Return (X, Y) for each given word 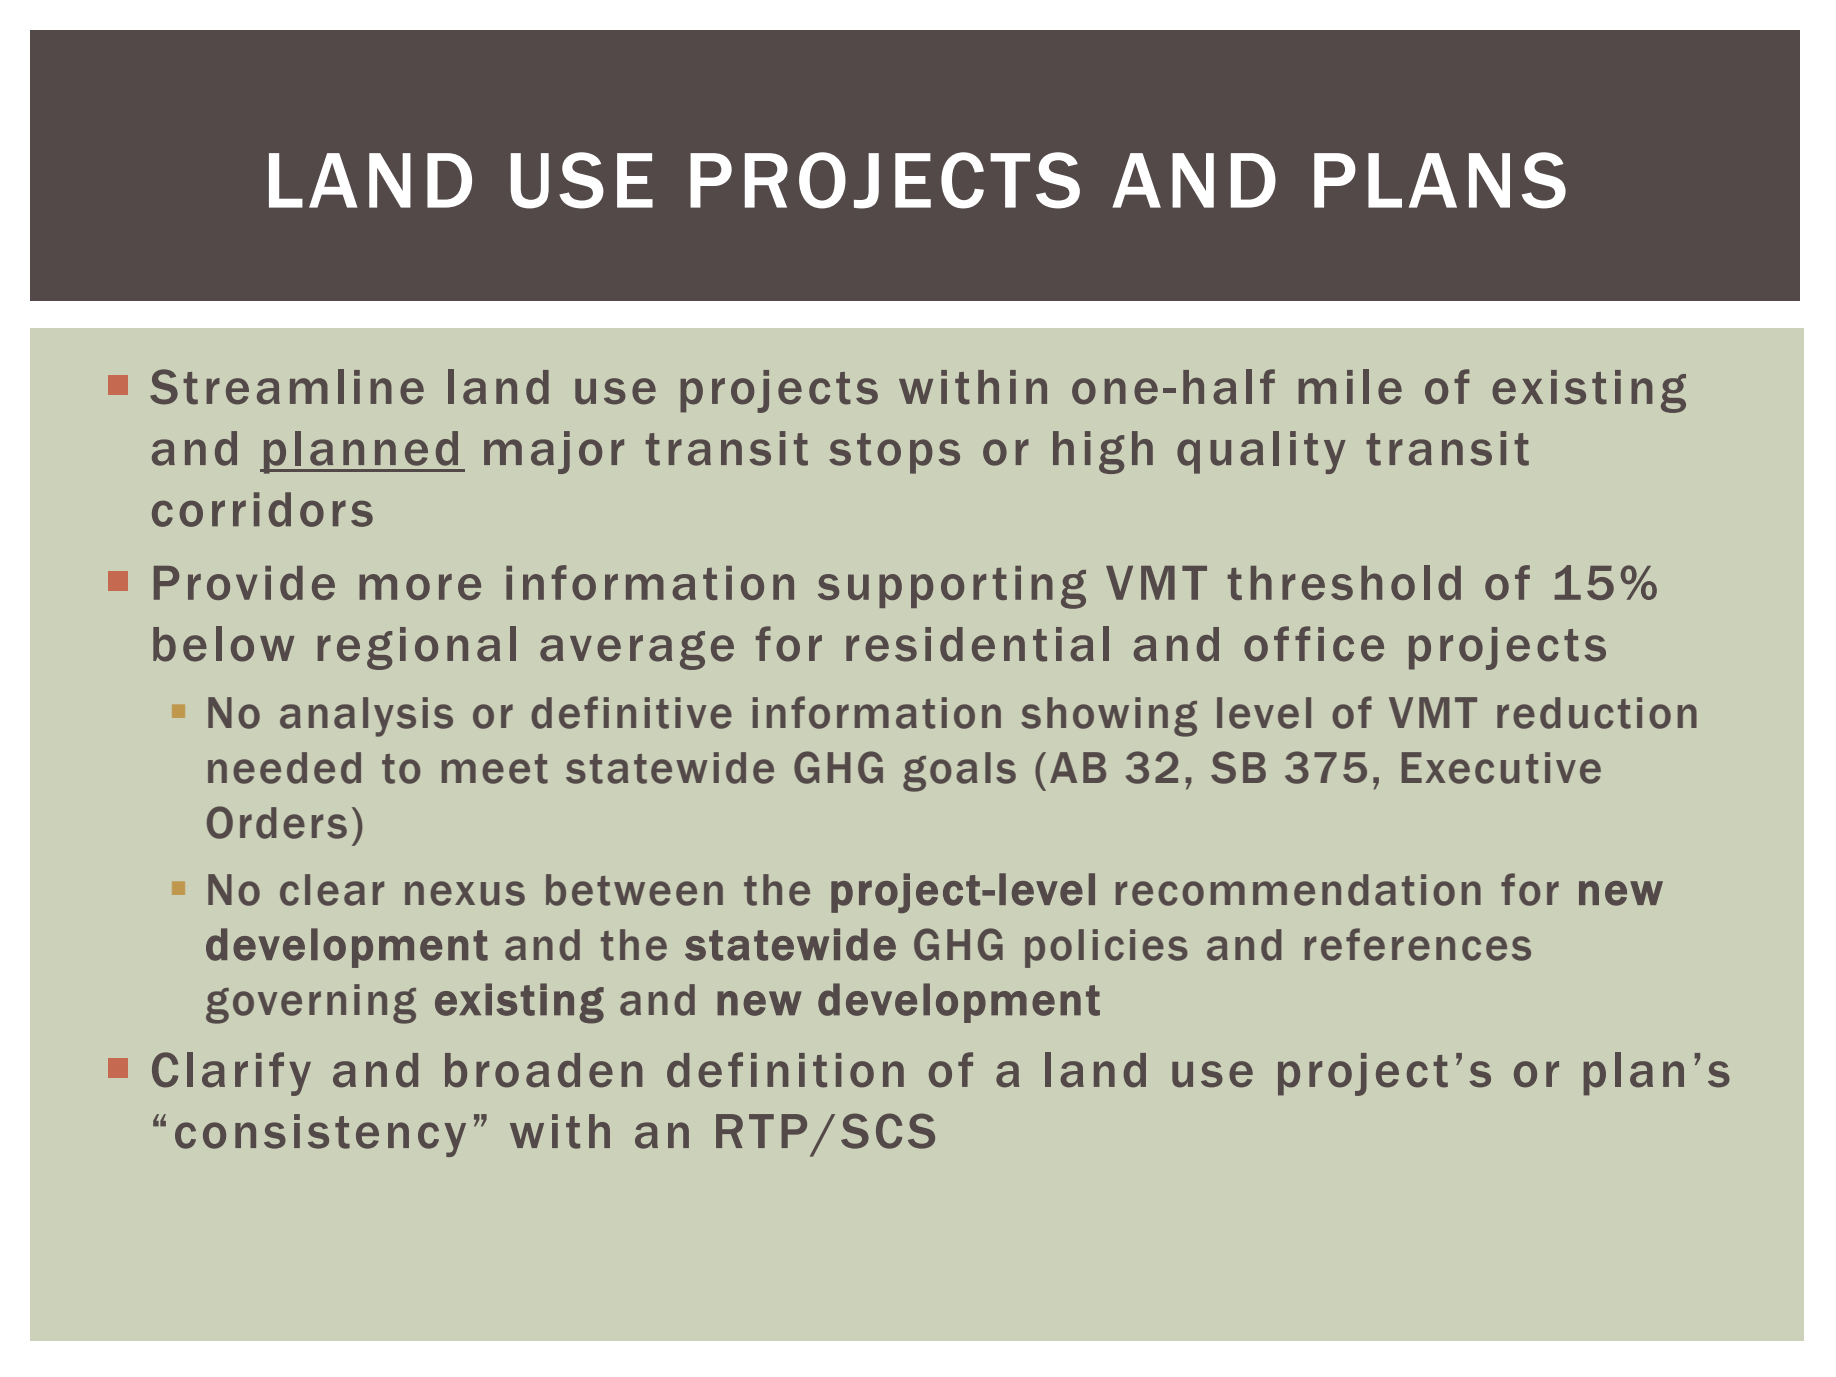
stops (894, 453)
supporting (952, 587)
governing (311, 1004)
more (420, 587)
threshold (1344, 582)
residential (977, 644)
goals (959, 772)
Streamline (287, 387)
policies (1106, 948)
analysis (366, 717)
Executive (1501, 768)
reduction (1597, 713)
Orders (277, 822)
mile (1350, 387)
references (1418, 944)
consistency (320, 1135)
